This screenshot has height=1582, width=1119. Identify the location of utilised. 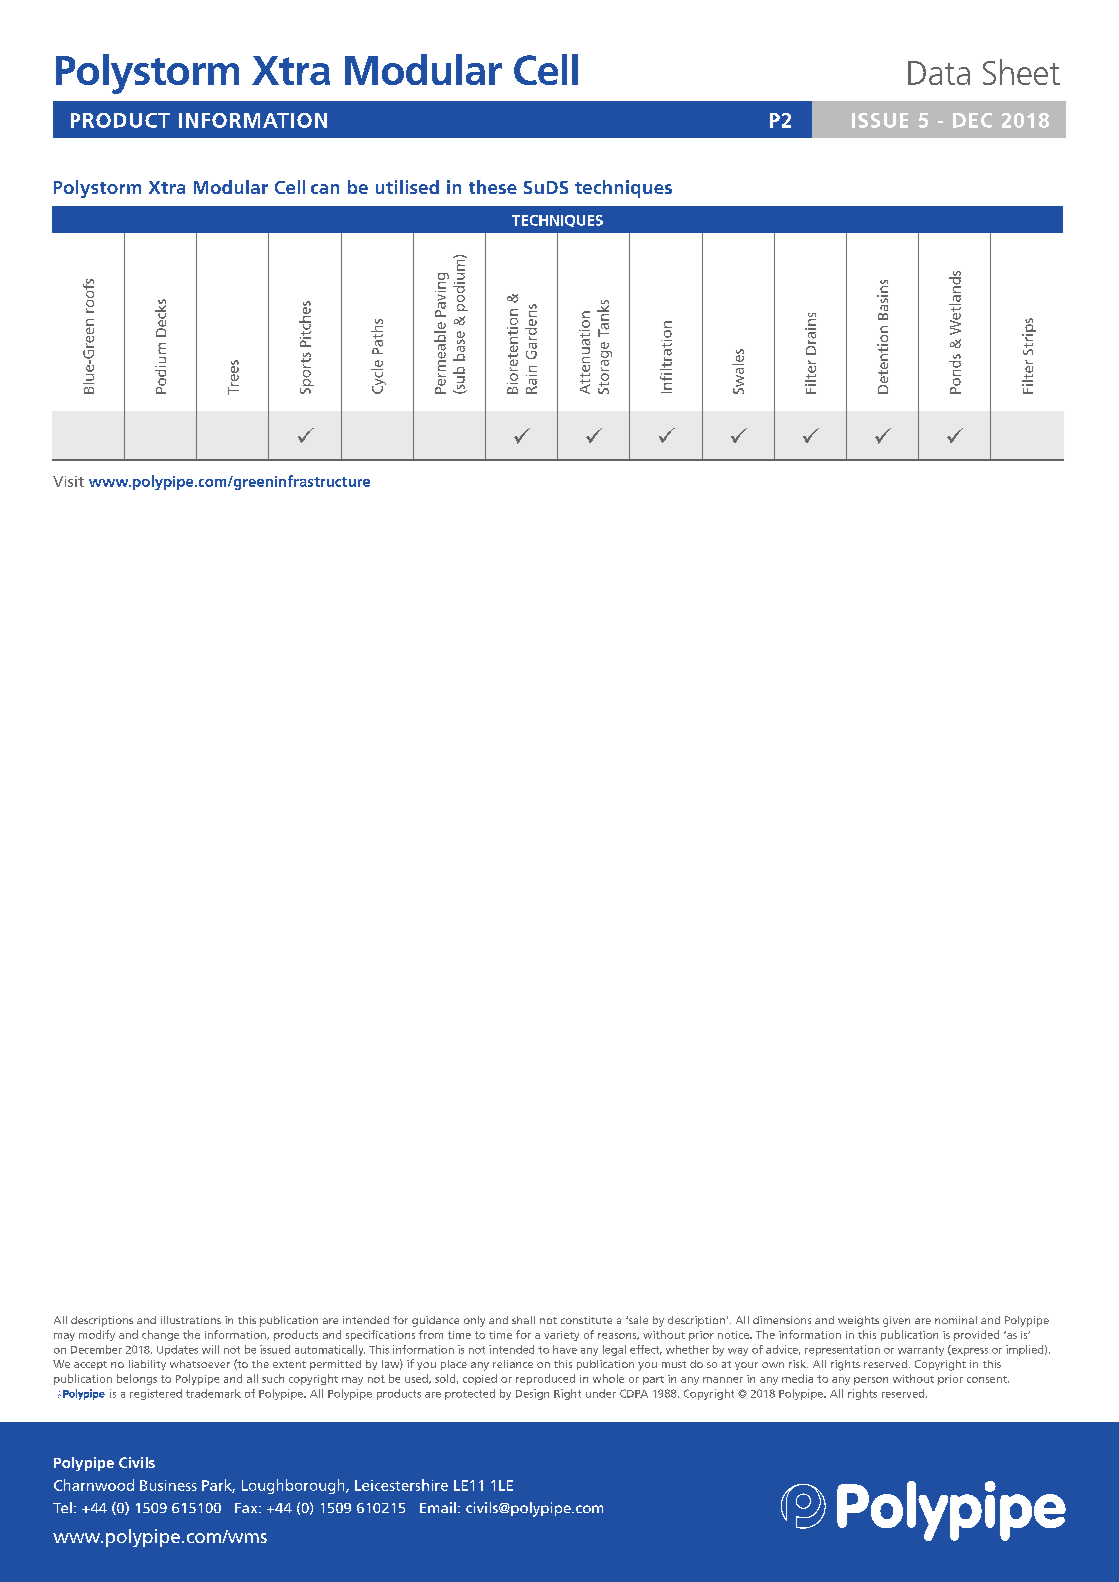
(407, 187).
